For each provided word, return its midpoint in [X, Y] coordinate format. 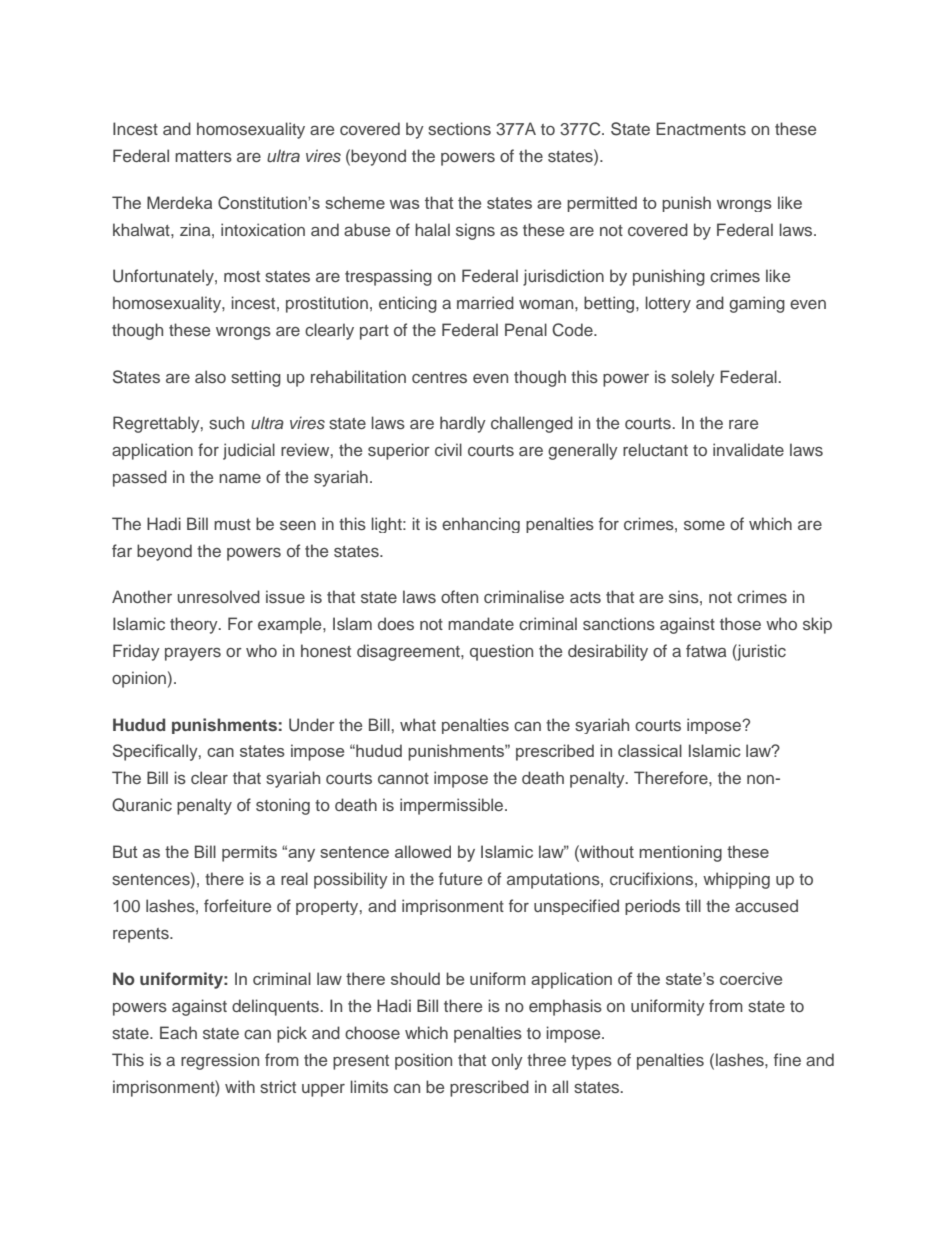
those [740, 623]
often [459, 596]
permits [249, 853]
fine [787, 1059]
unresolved [219, 596]
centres [439, 377]
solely [693, 378]
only [507, 1061]
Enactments [701, 128]
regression [220, 1061]
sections [459, 128]
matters [203, 156]
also [210, 376]
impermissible [451, 806]
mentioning [680, 853]
